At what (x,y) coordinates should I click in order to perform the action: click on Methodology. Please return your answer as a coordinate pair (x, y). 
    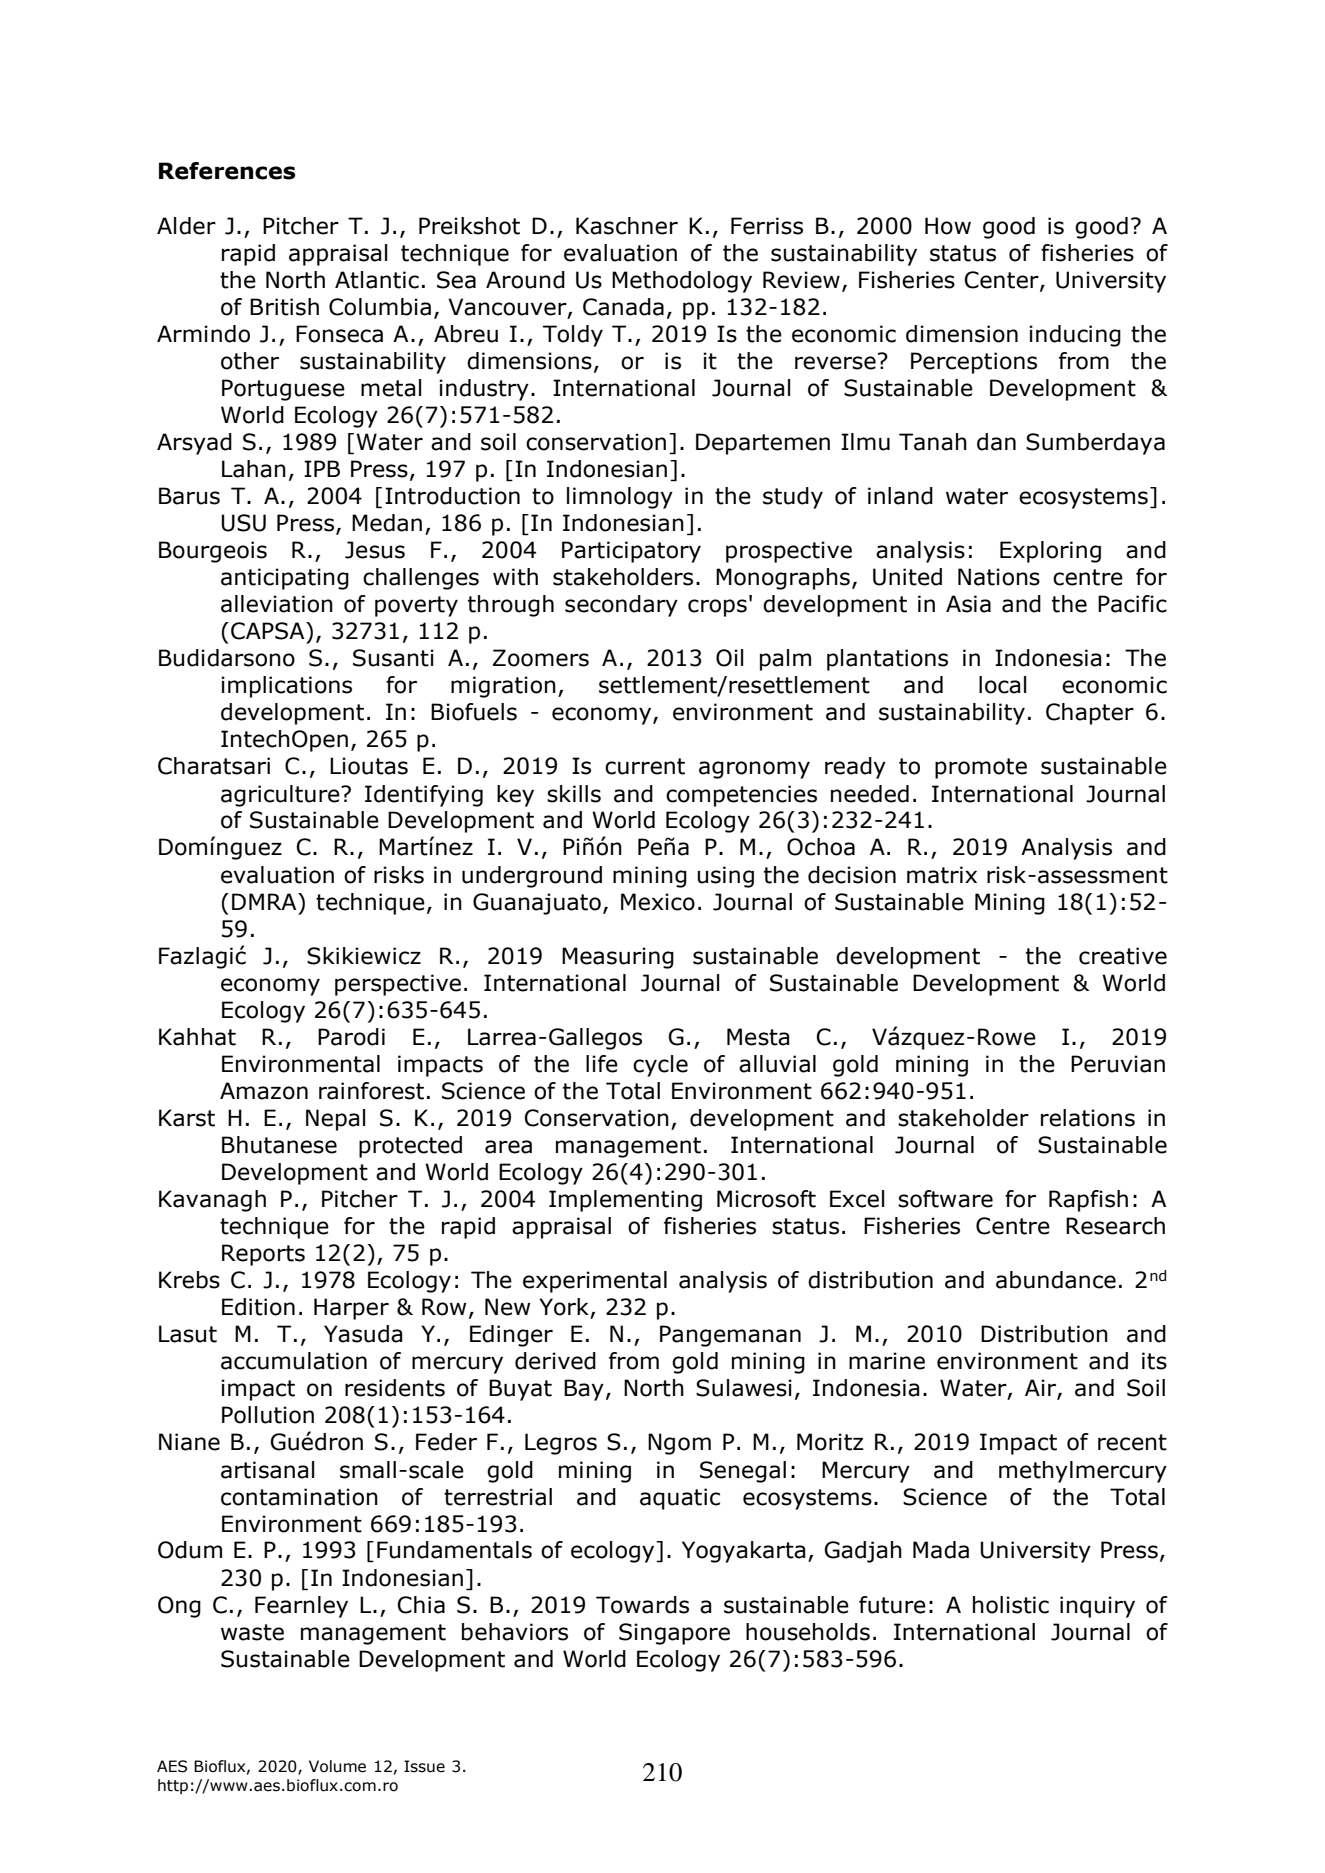
    Looking at the image, I should click on (682, 282).
